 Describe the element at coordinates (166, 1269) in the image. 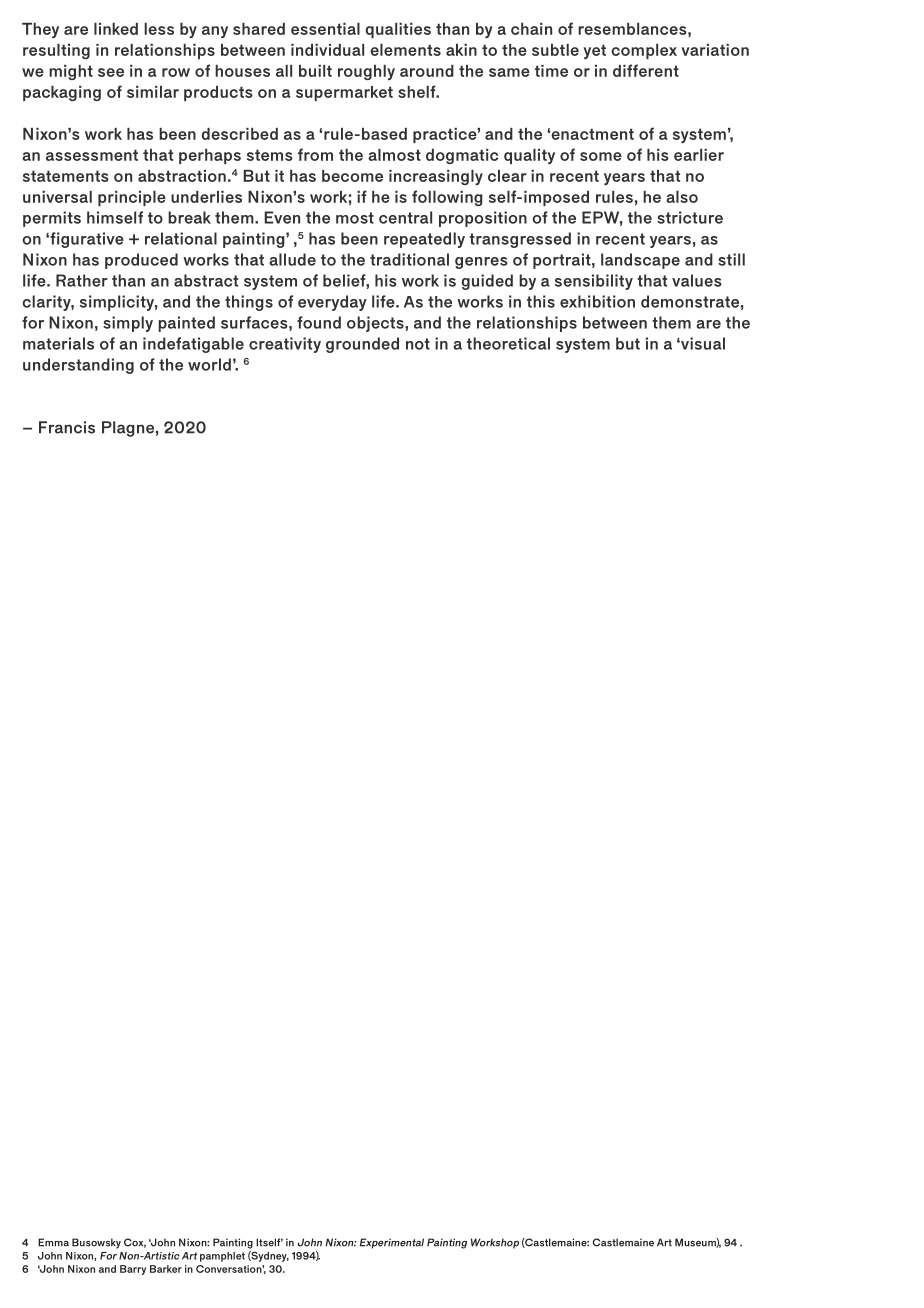

I see `Barker` at that location.
